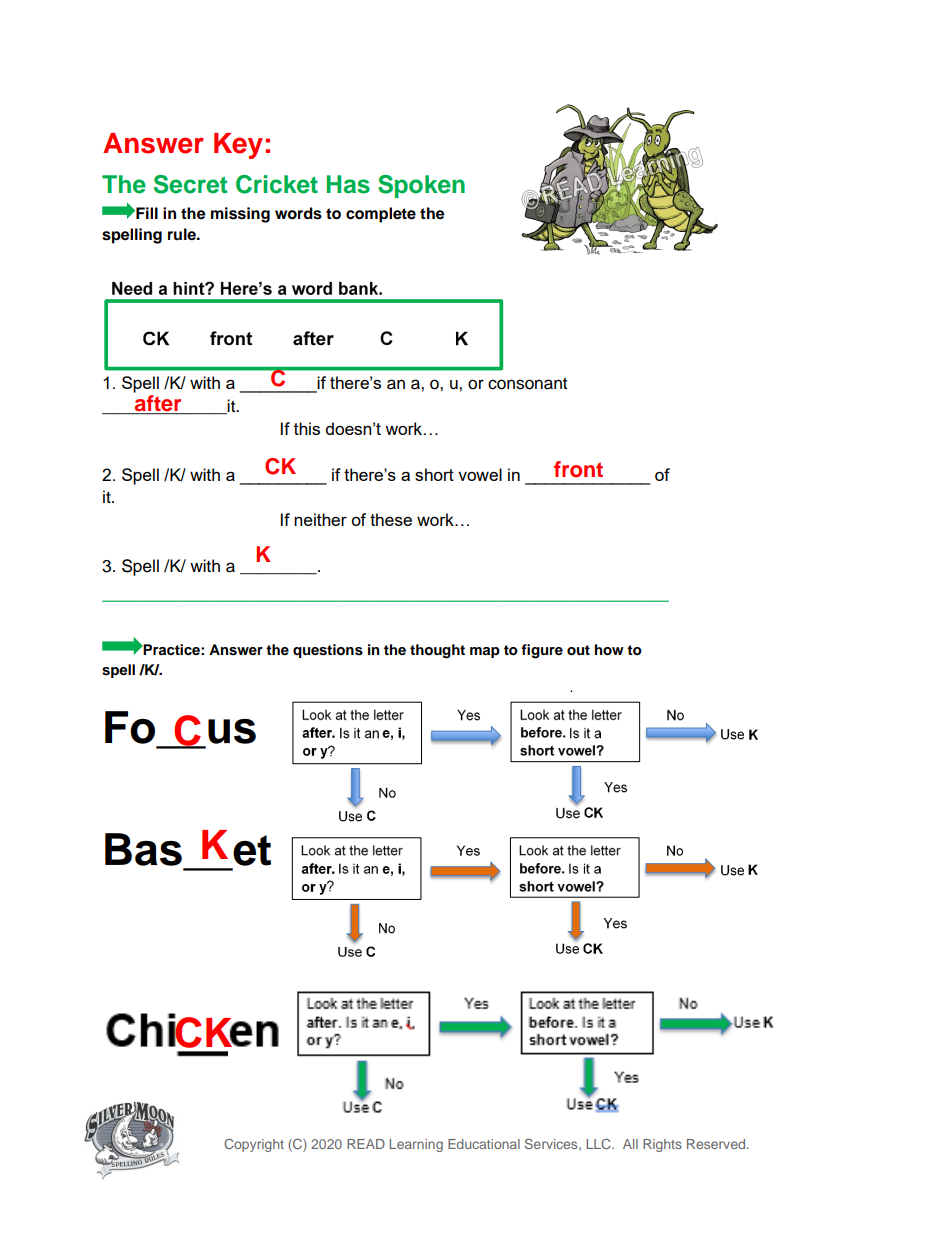  I want to click on how, so click(609, 650).
